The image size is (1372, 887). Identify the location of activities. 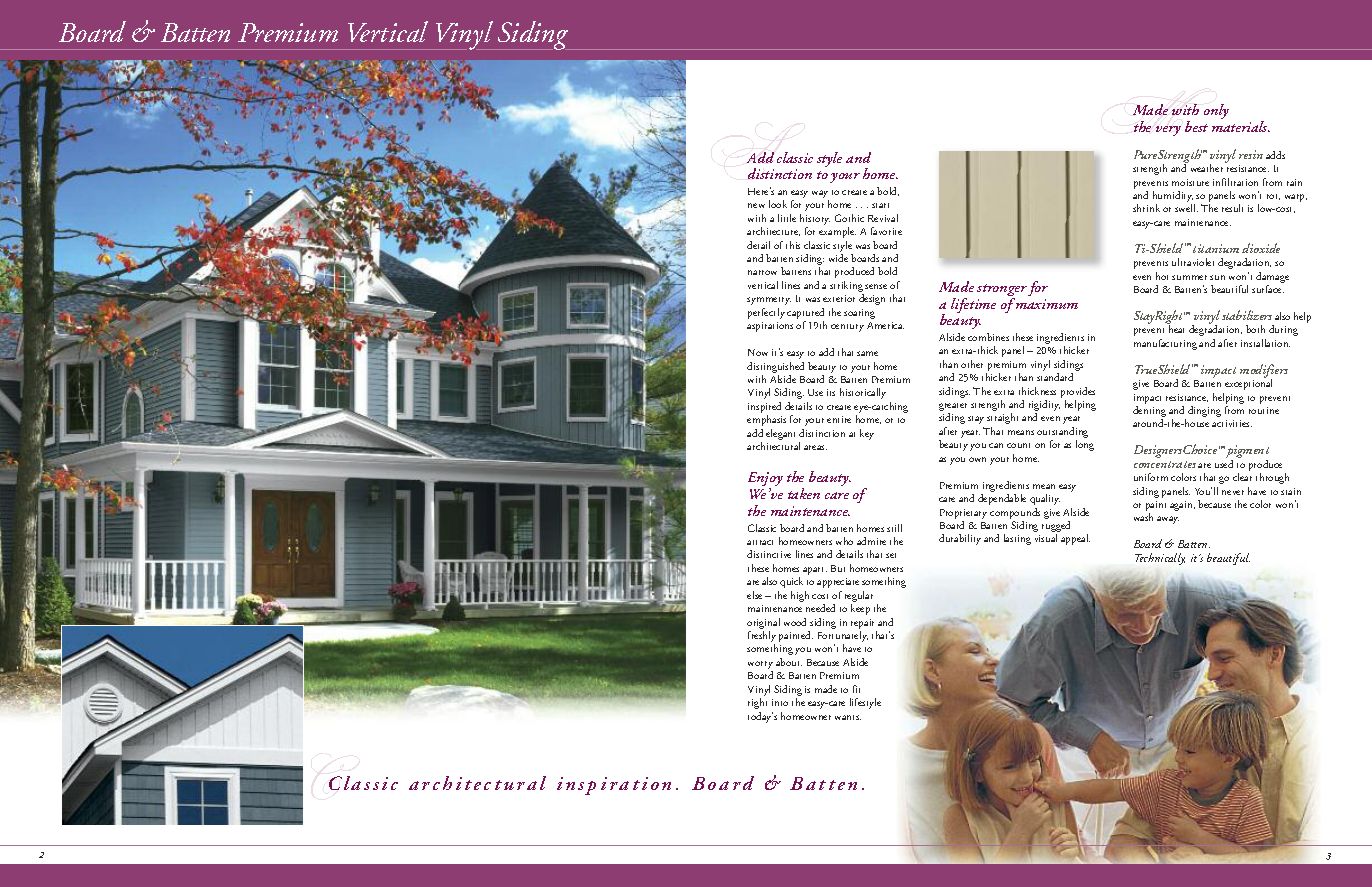
(1232, 423).
